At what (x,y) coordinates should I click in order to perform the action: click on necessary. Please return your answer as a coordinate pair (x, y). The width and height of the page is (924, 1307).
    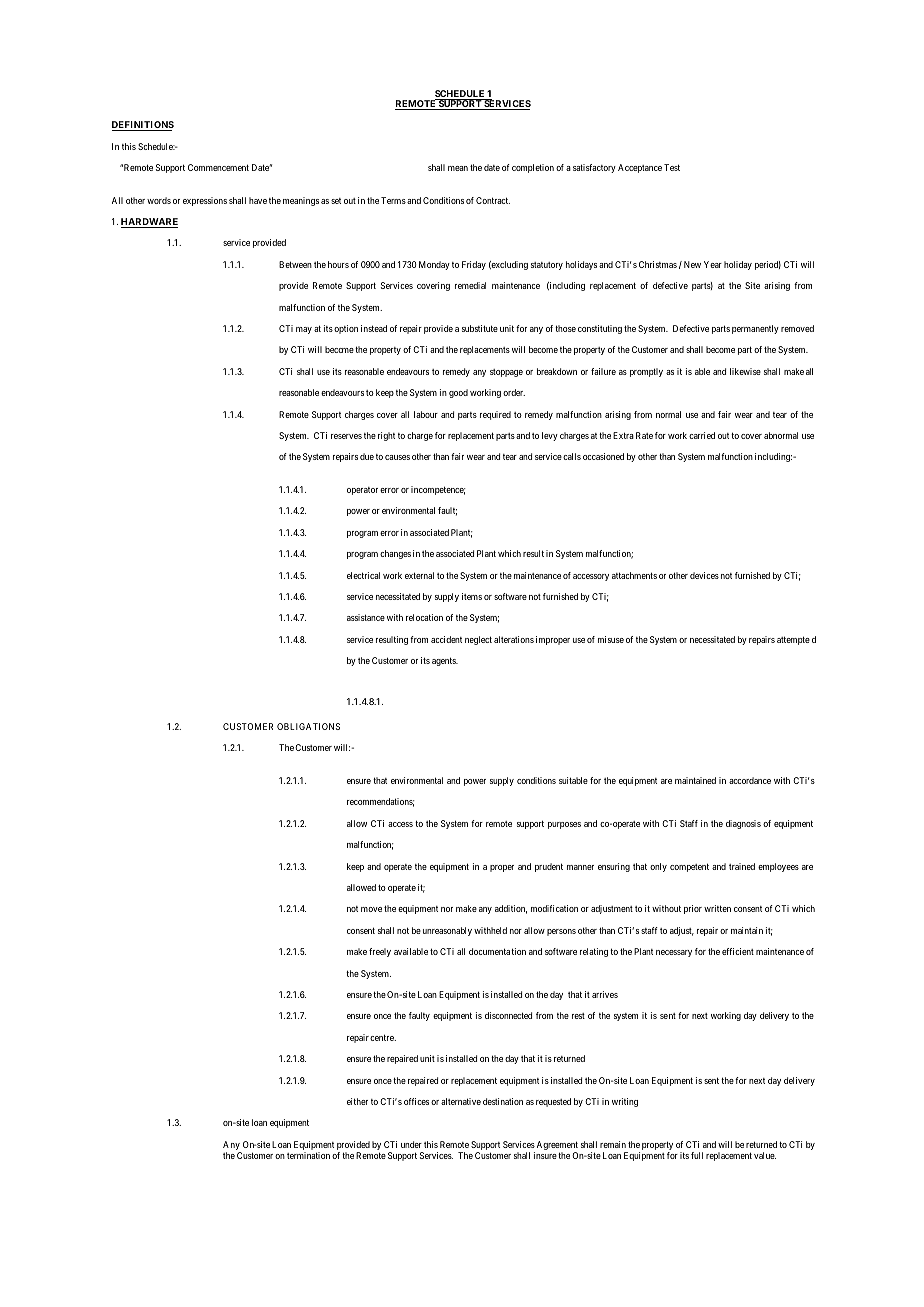
    Looking at the image, I should click on (674, 953).
